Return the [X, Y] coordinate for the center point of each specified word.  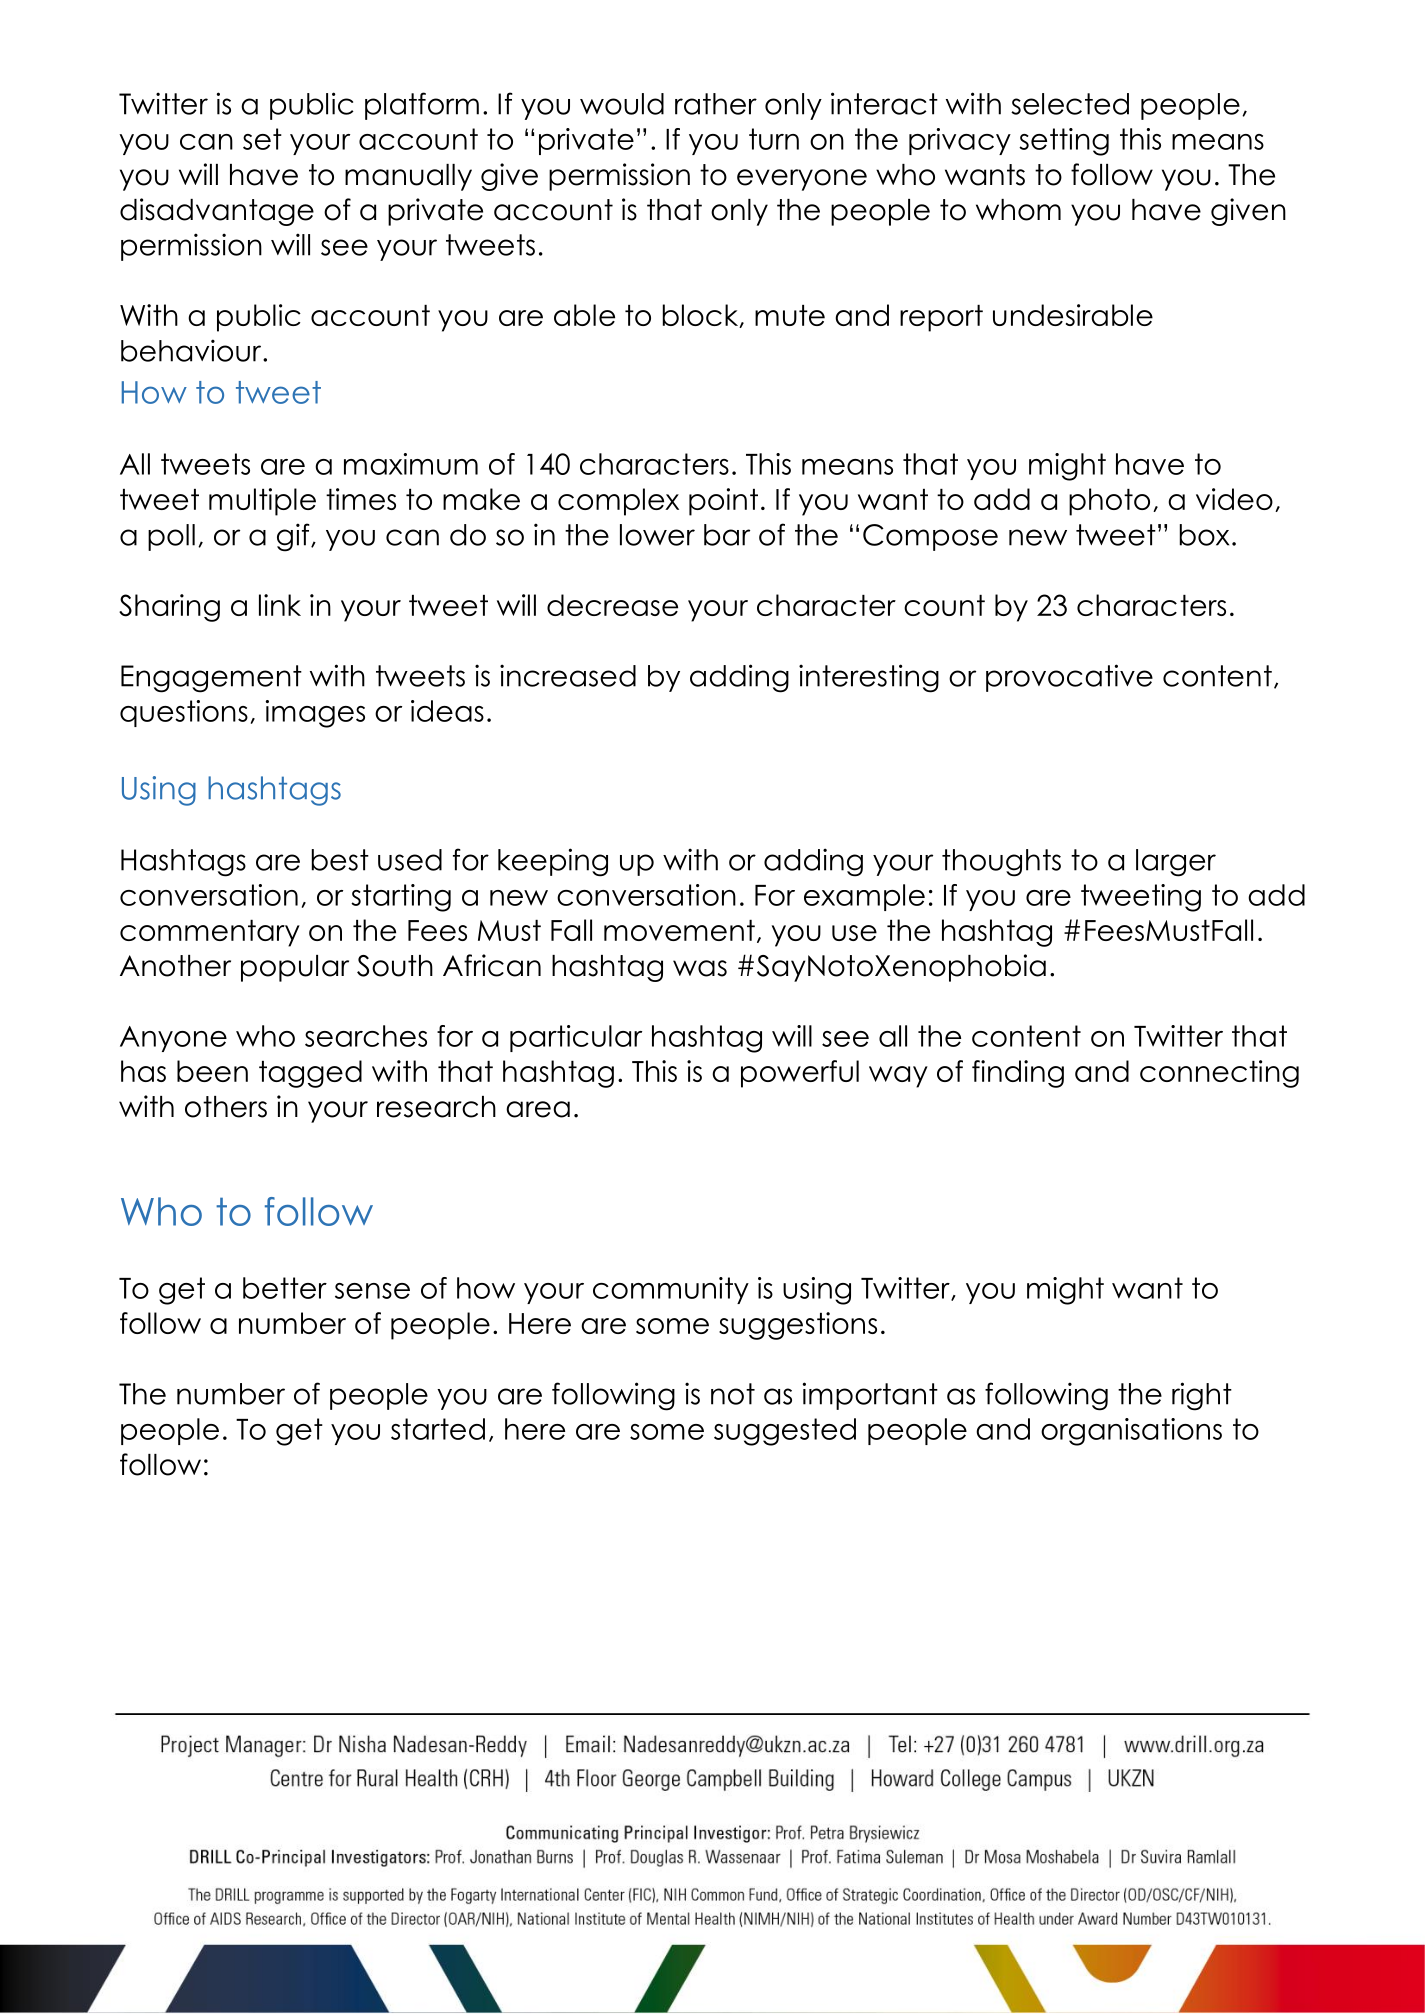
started [438, 1429]
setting [1064, 142]
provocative [1069, 678]
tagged [310, 1074]
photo [1109, 502]
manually [408, 177]
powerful [800, 1074]
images [315, 714]
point [723, 502]
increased [568, 675]
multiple [262, 502]
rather [716, 104]
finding [1018, 1074]
